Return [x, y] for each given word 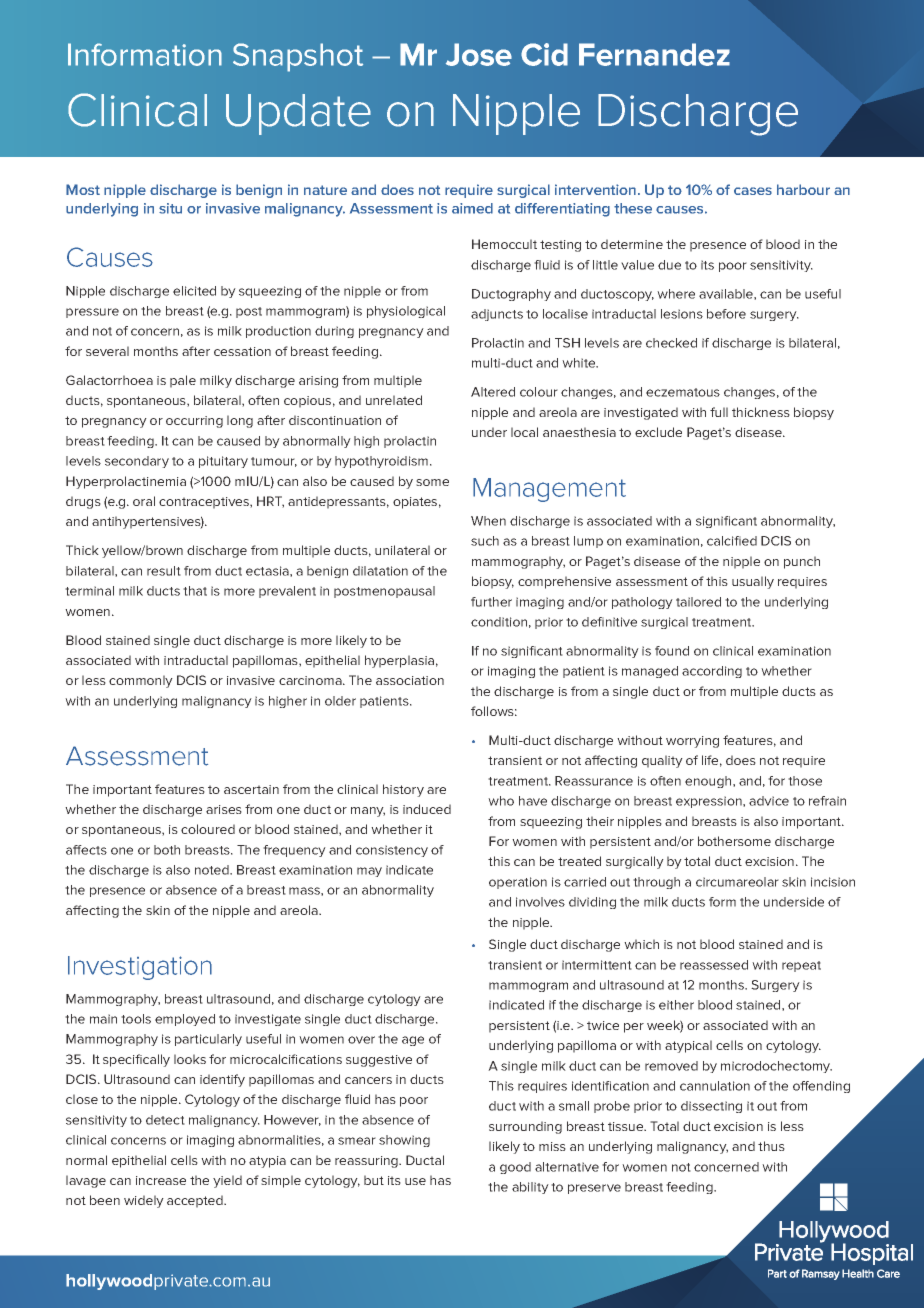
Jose [479, 54]
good [515, 1168]
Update [298, 114]
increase [161, 1180]
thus [771, 1146]
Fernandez [654, 54]
